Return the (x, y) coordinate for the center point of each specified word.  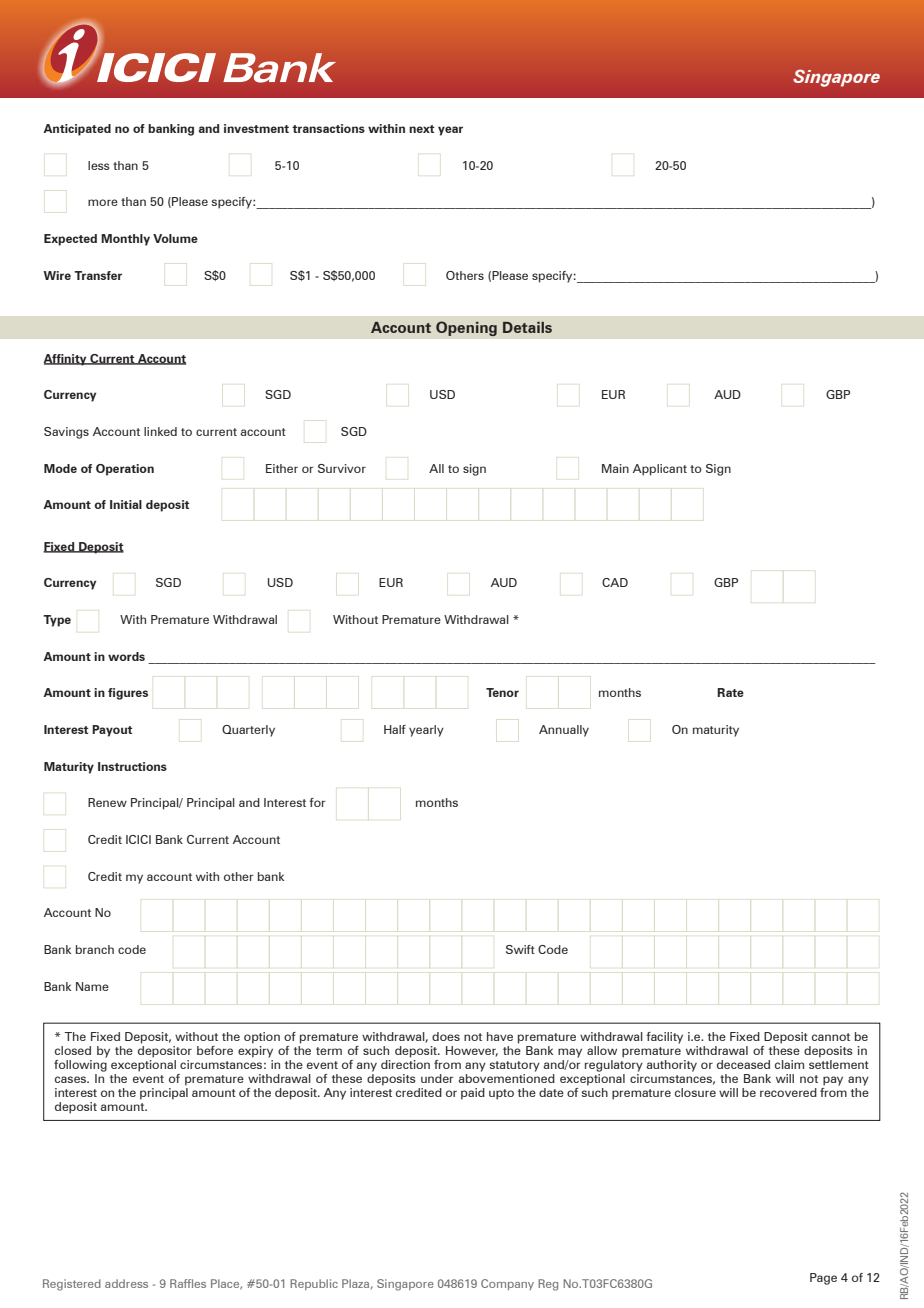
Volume (175, 238)
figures (128, 694)
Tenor (502, 692)
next (422, 129)
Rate (730, 692)
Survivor (342, 468)
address (126, 1283)
